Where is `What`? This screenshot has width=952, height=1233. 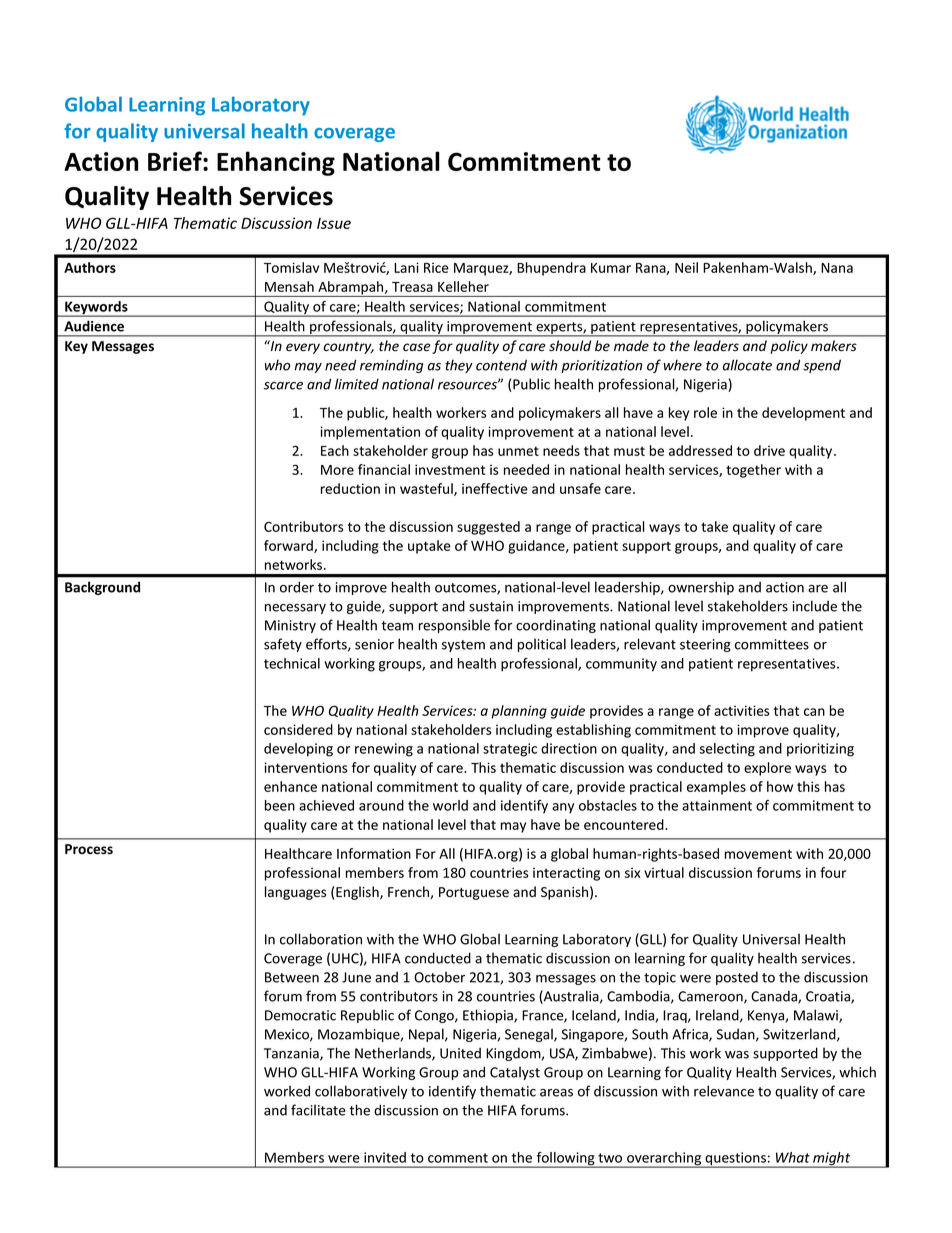
What is located at coordinates (793, 1157).
